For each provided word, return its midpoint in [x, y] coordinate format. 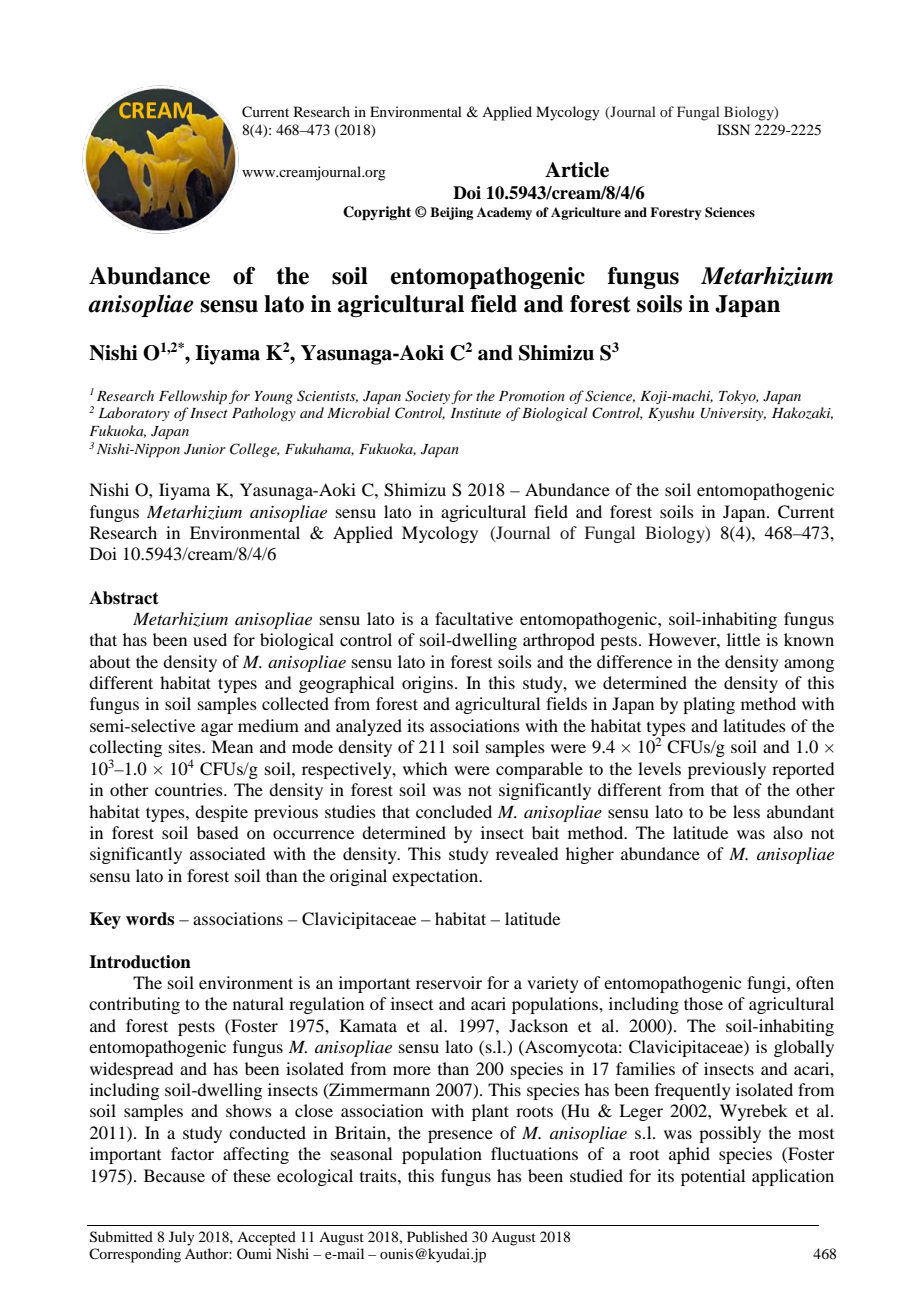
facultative [474, 618]
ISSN [733, 130]
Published [437, 1236]
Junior [205, 449]
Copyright [377, 213]
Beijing [451, 213]
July [181, 1238]
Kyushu [671, 414]
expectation [436, 877]
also [788, 832]
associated [227, 853]
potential [713, 1177]
